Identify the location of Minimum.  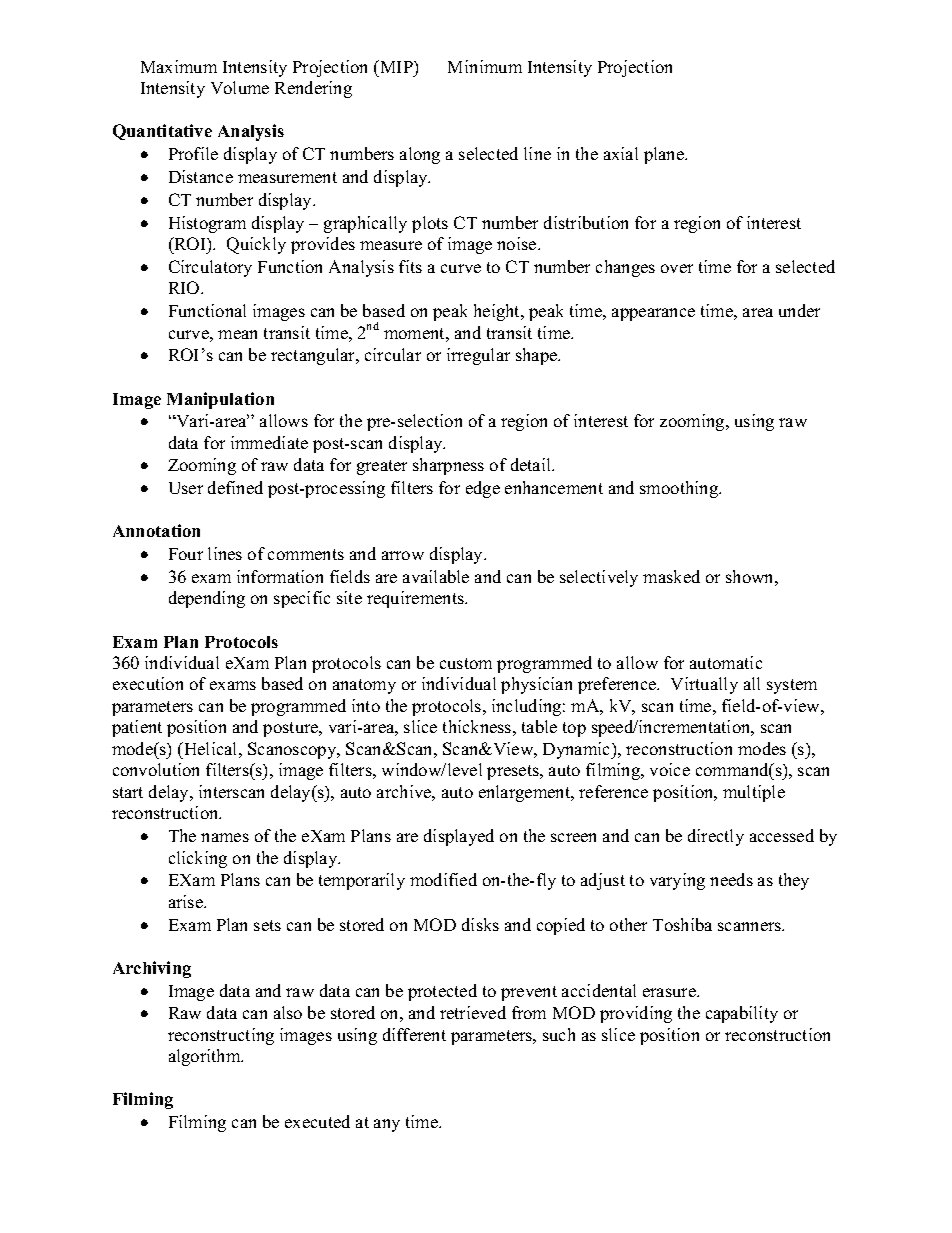
(485, 66).
